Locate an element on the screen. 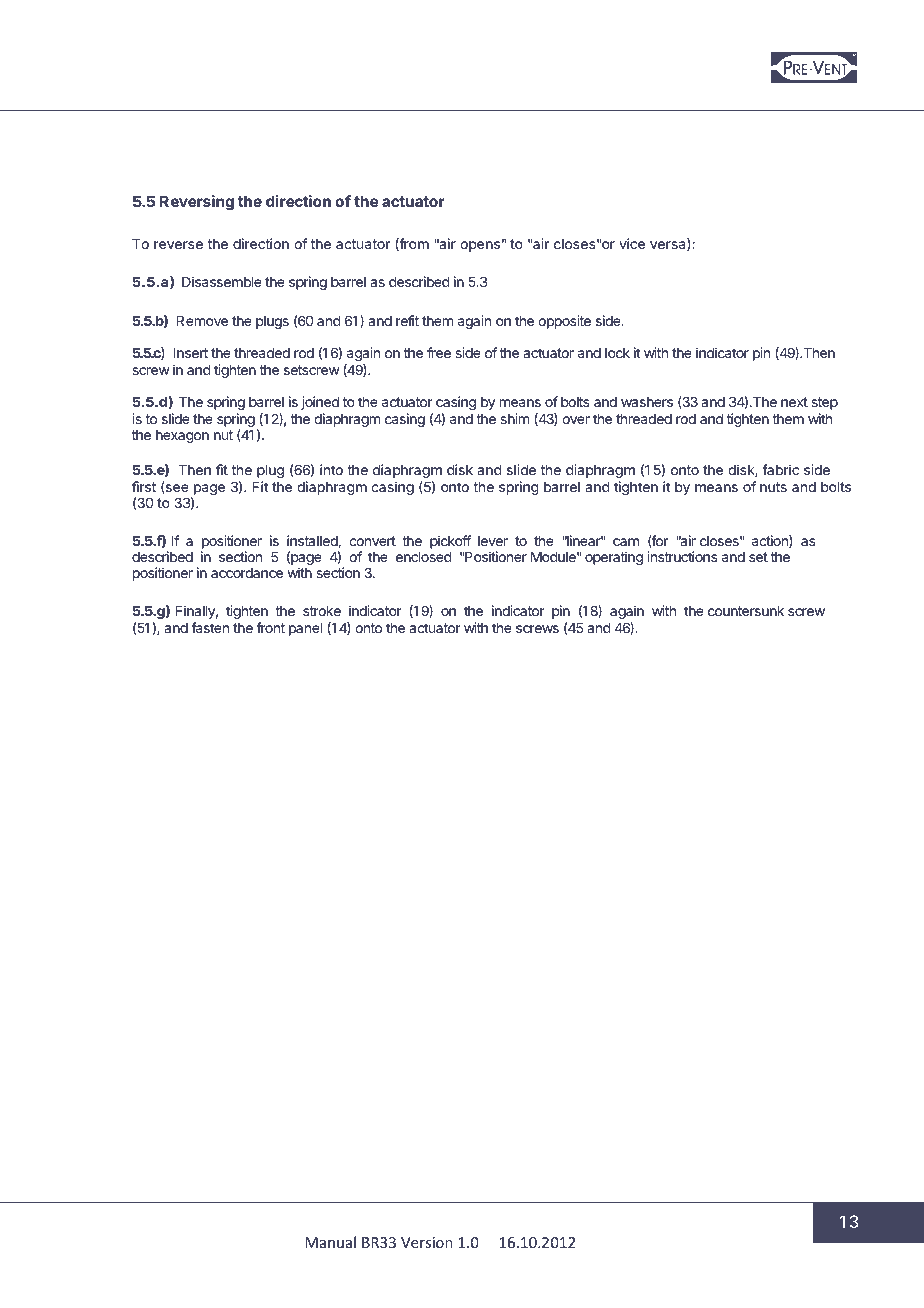 This screenshot has width=924, height=1308. stroke is located at coordinates (322, 611).
